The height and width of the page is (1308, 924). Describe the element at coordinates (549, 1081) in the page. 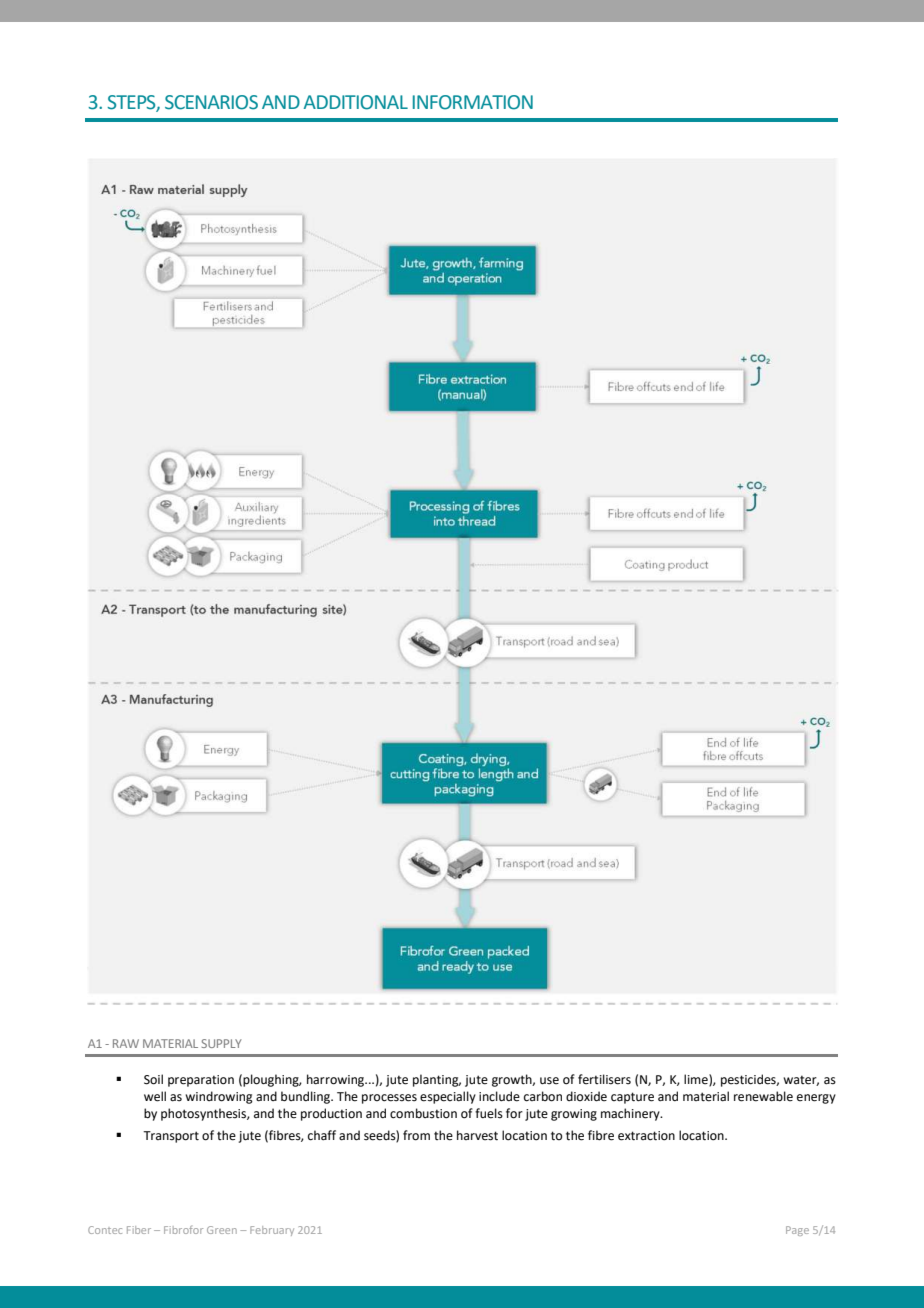

I see `use` at that location.
